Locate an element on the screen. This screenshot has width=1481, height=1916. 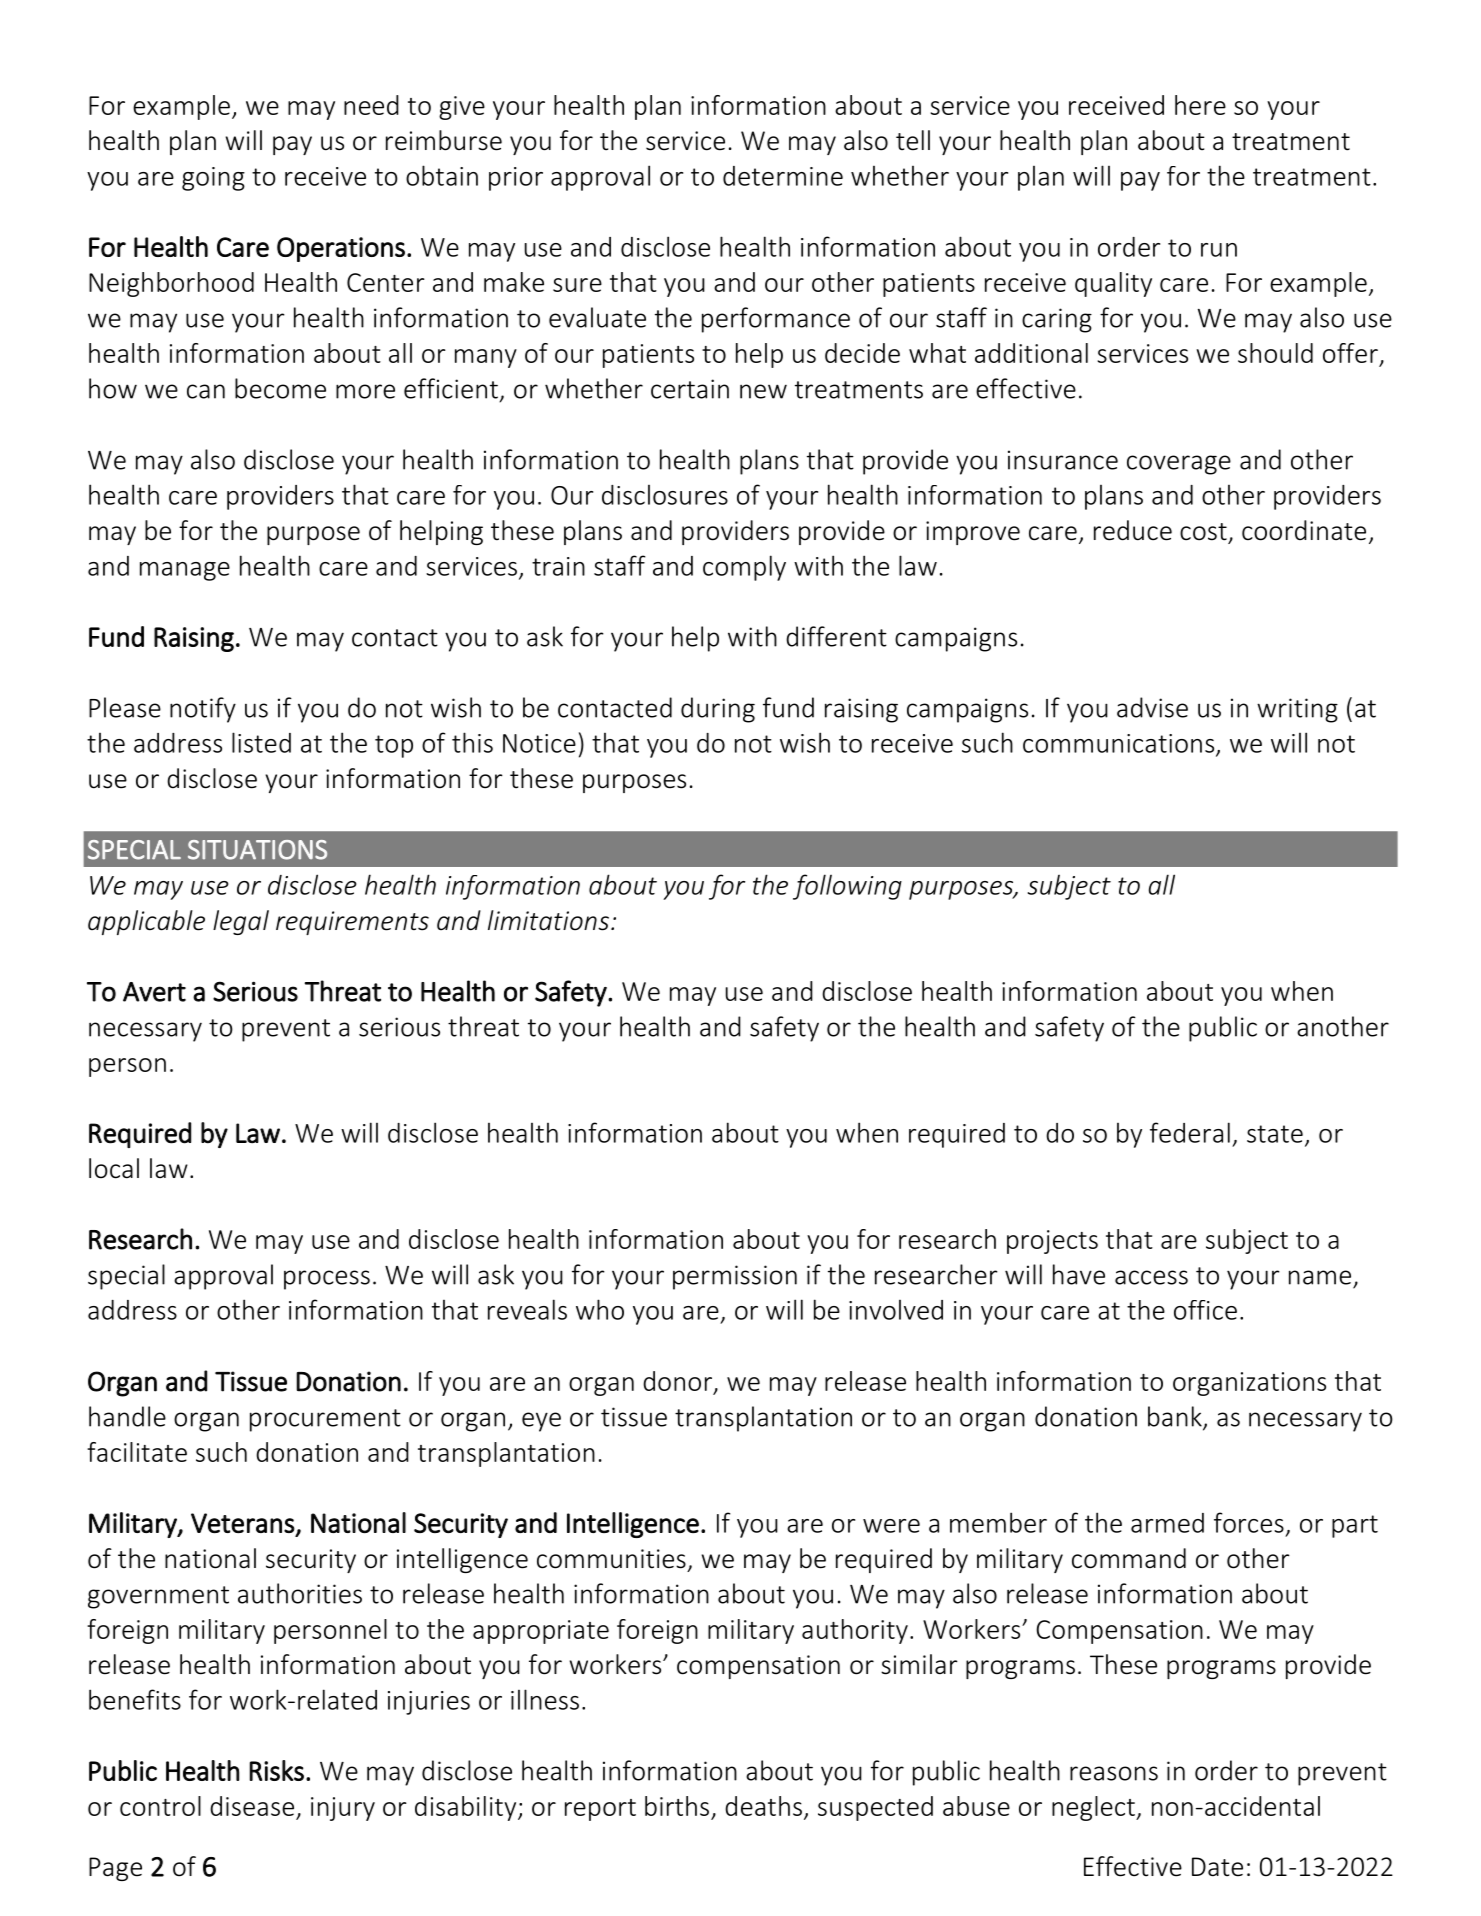
going is located at coordinates (213, 179).
